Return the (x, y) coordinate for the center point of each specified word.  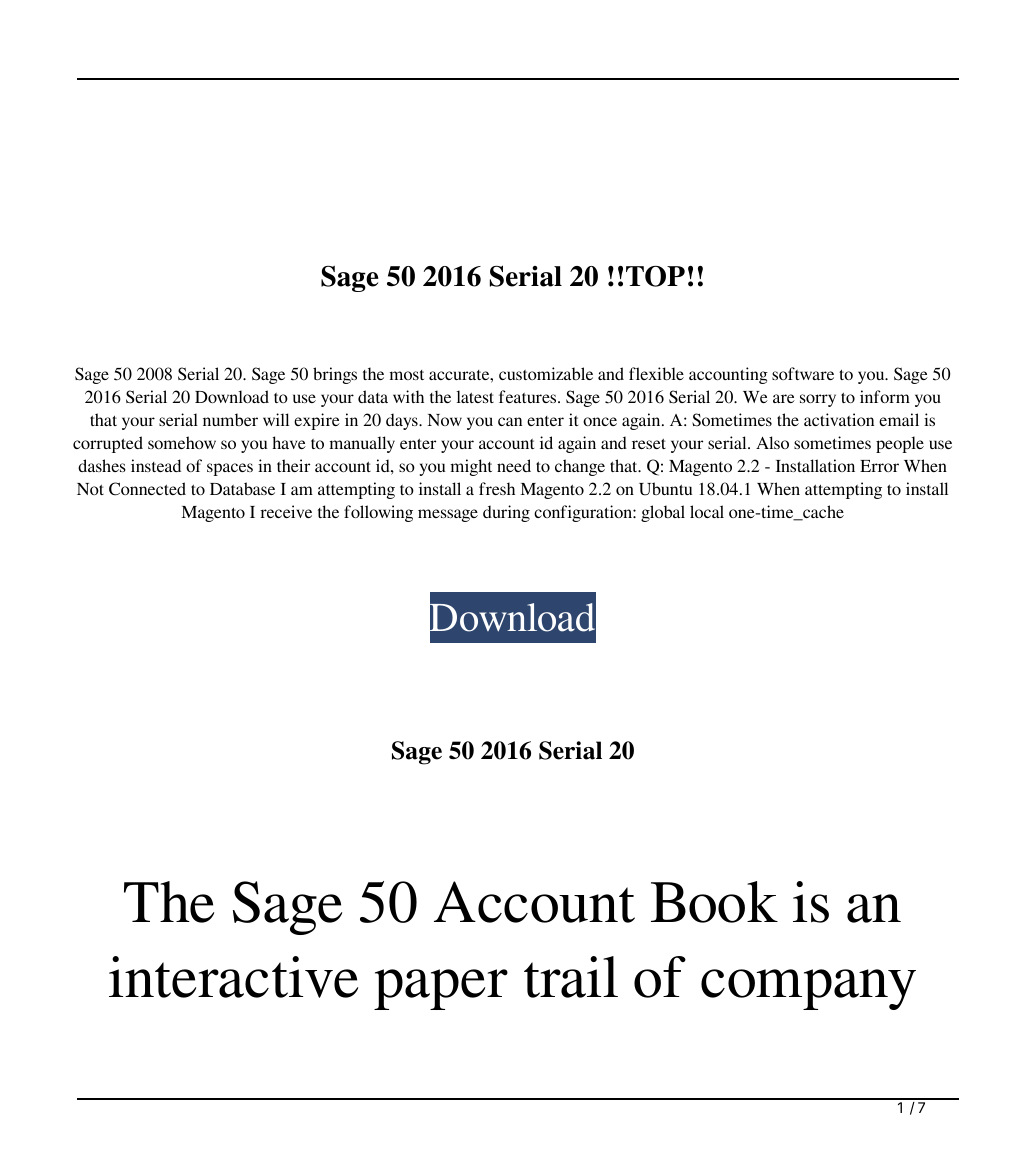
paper (441, 989)
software (803, 373)
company (808, 989)
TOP (655, 276)
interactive (233, 977)
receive (286, 511)
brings (335, 375)
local (707, 511)
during (506, 513)
